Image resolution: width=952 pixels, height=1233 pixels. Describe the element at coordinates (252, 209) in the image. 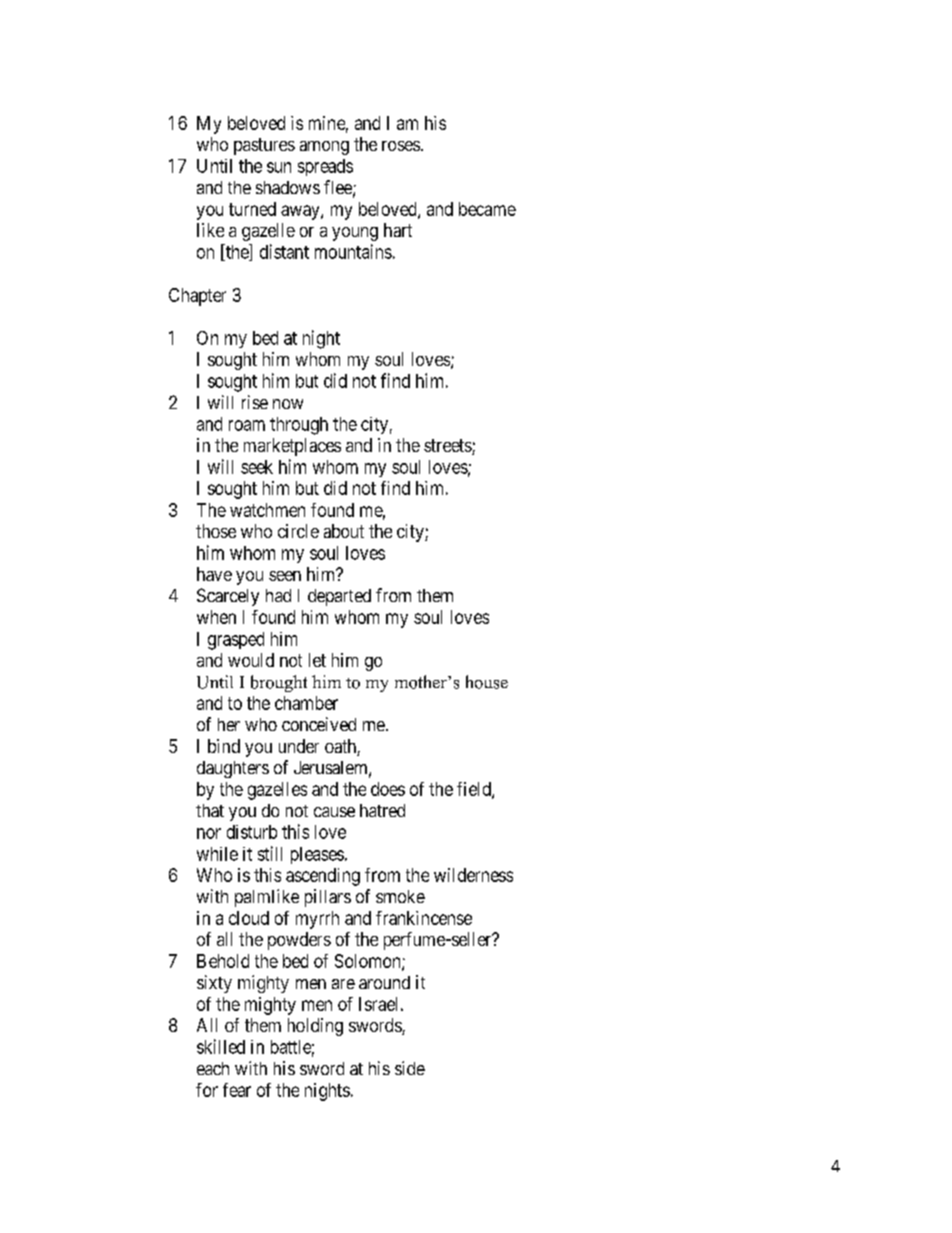

I see `turned` at that location.
